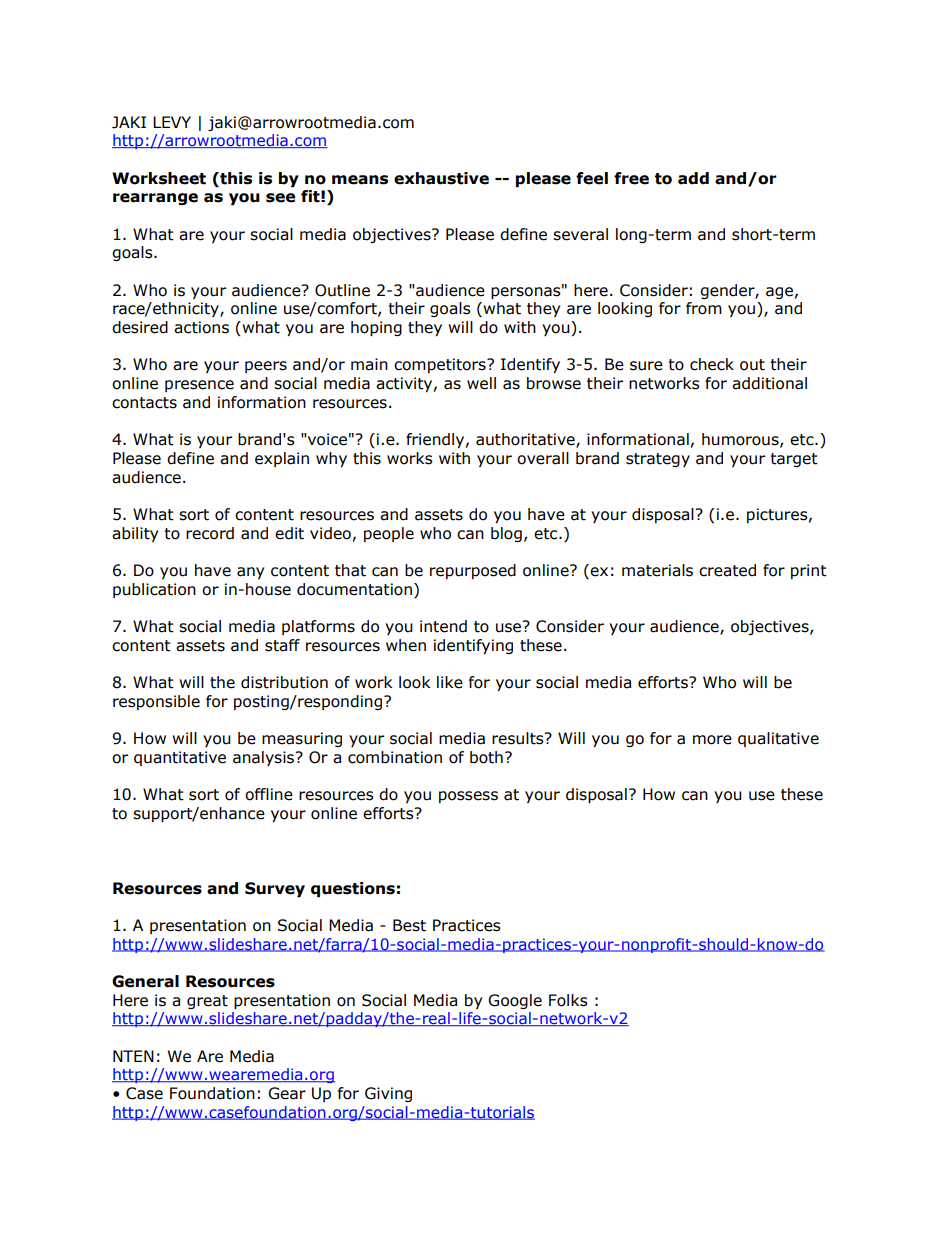  I want to click on well, so click(481, 383).
